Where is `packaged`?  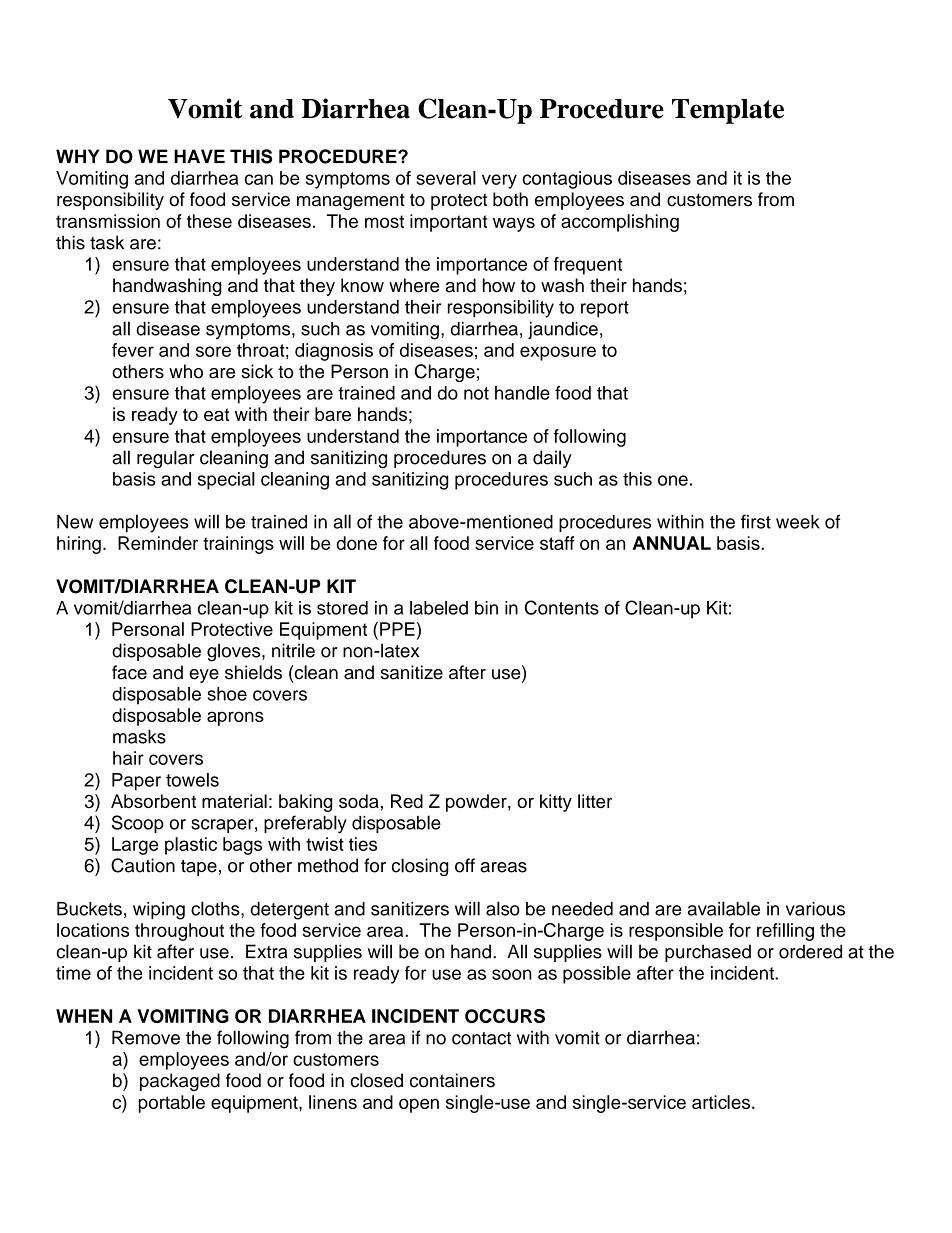 packaged is located at coordinates (180, 1082).
